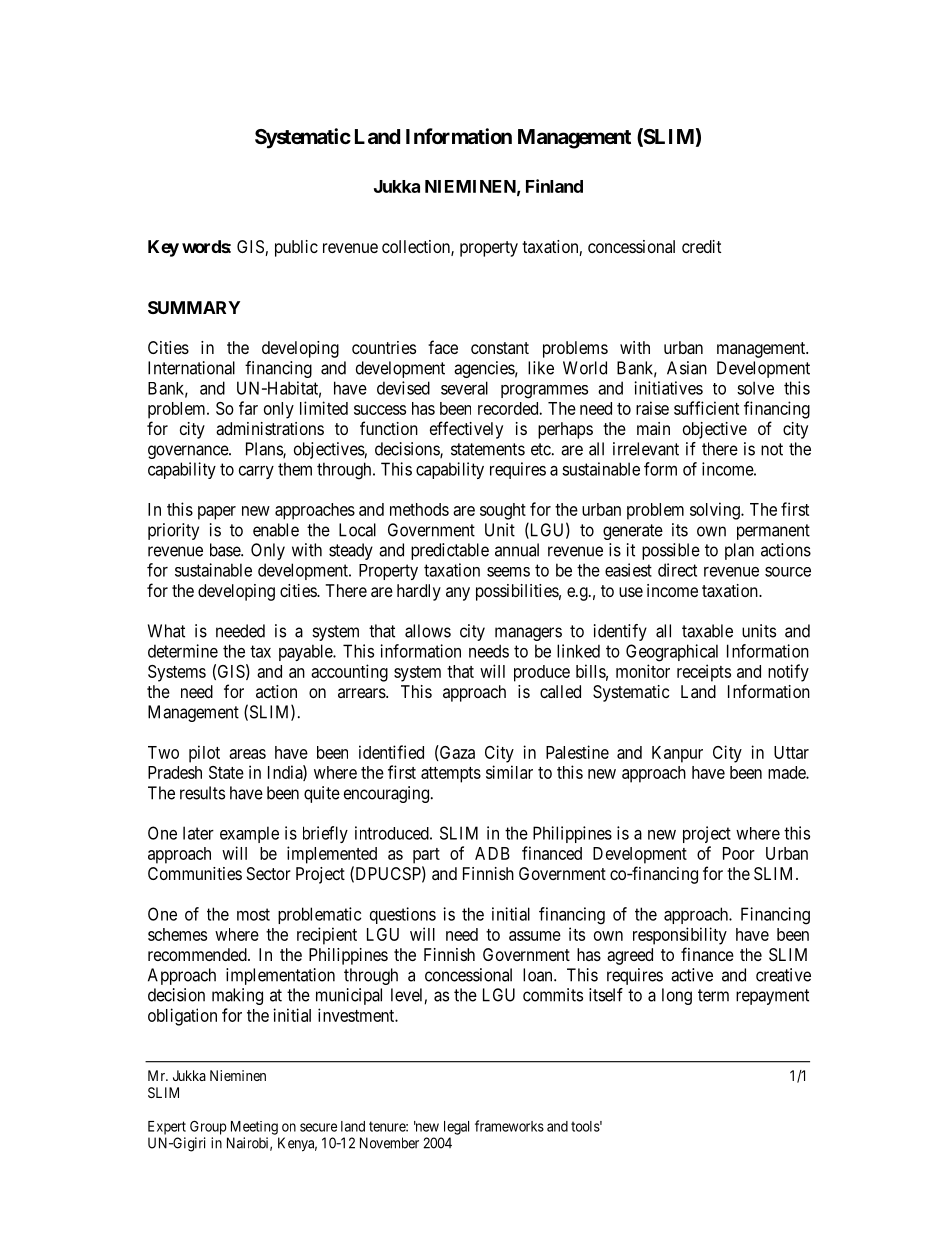 The image size is (952, 1233). I want to click on long, so click(677, 996).
